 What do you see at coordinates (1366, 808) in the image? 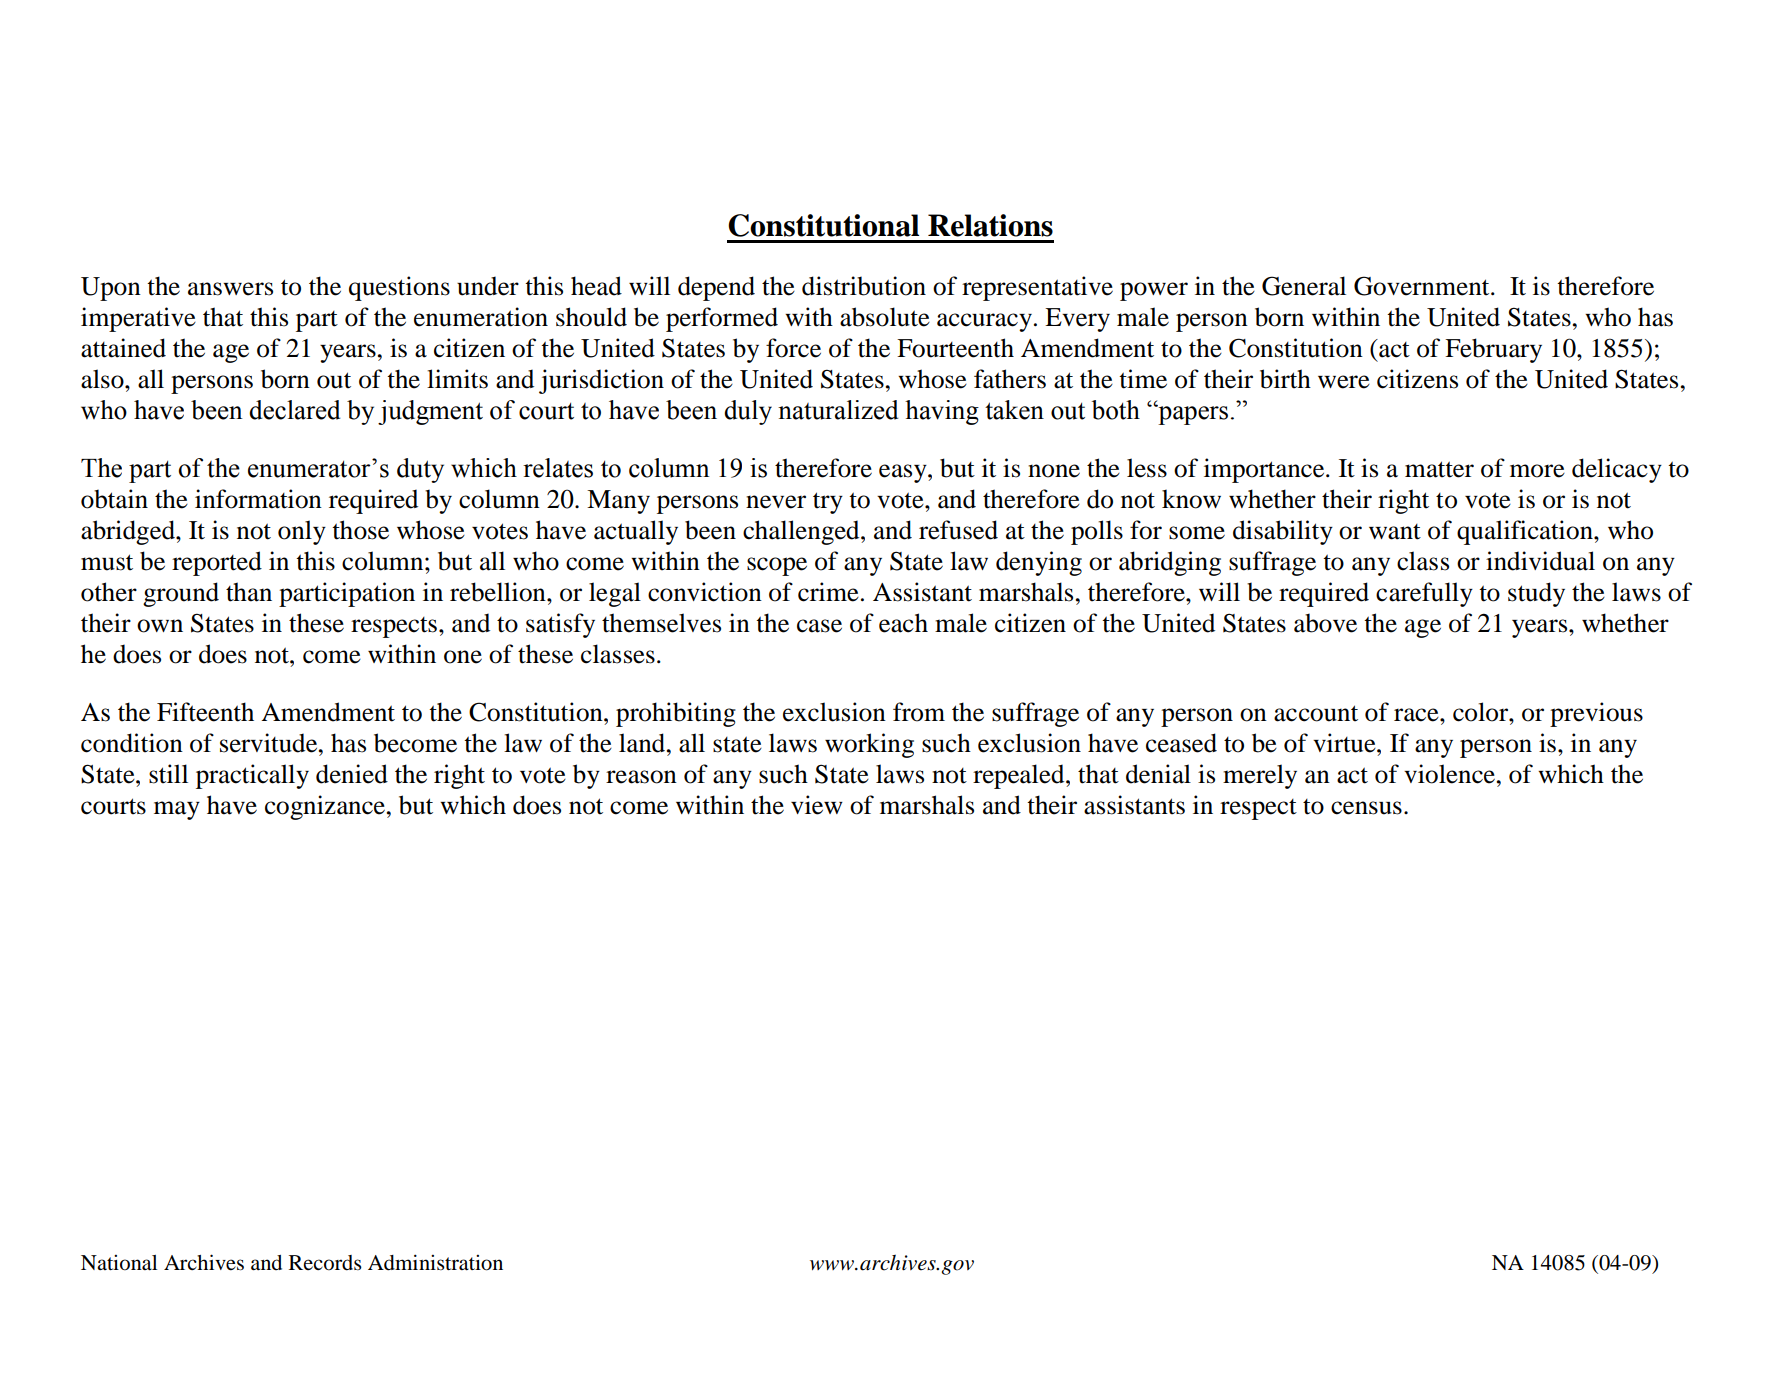
I see `census` at bounding box center [1366, 808].
